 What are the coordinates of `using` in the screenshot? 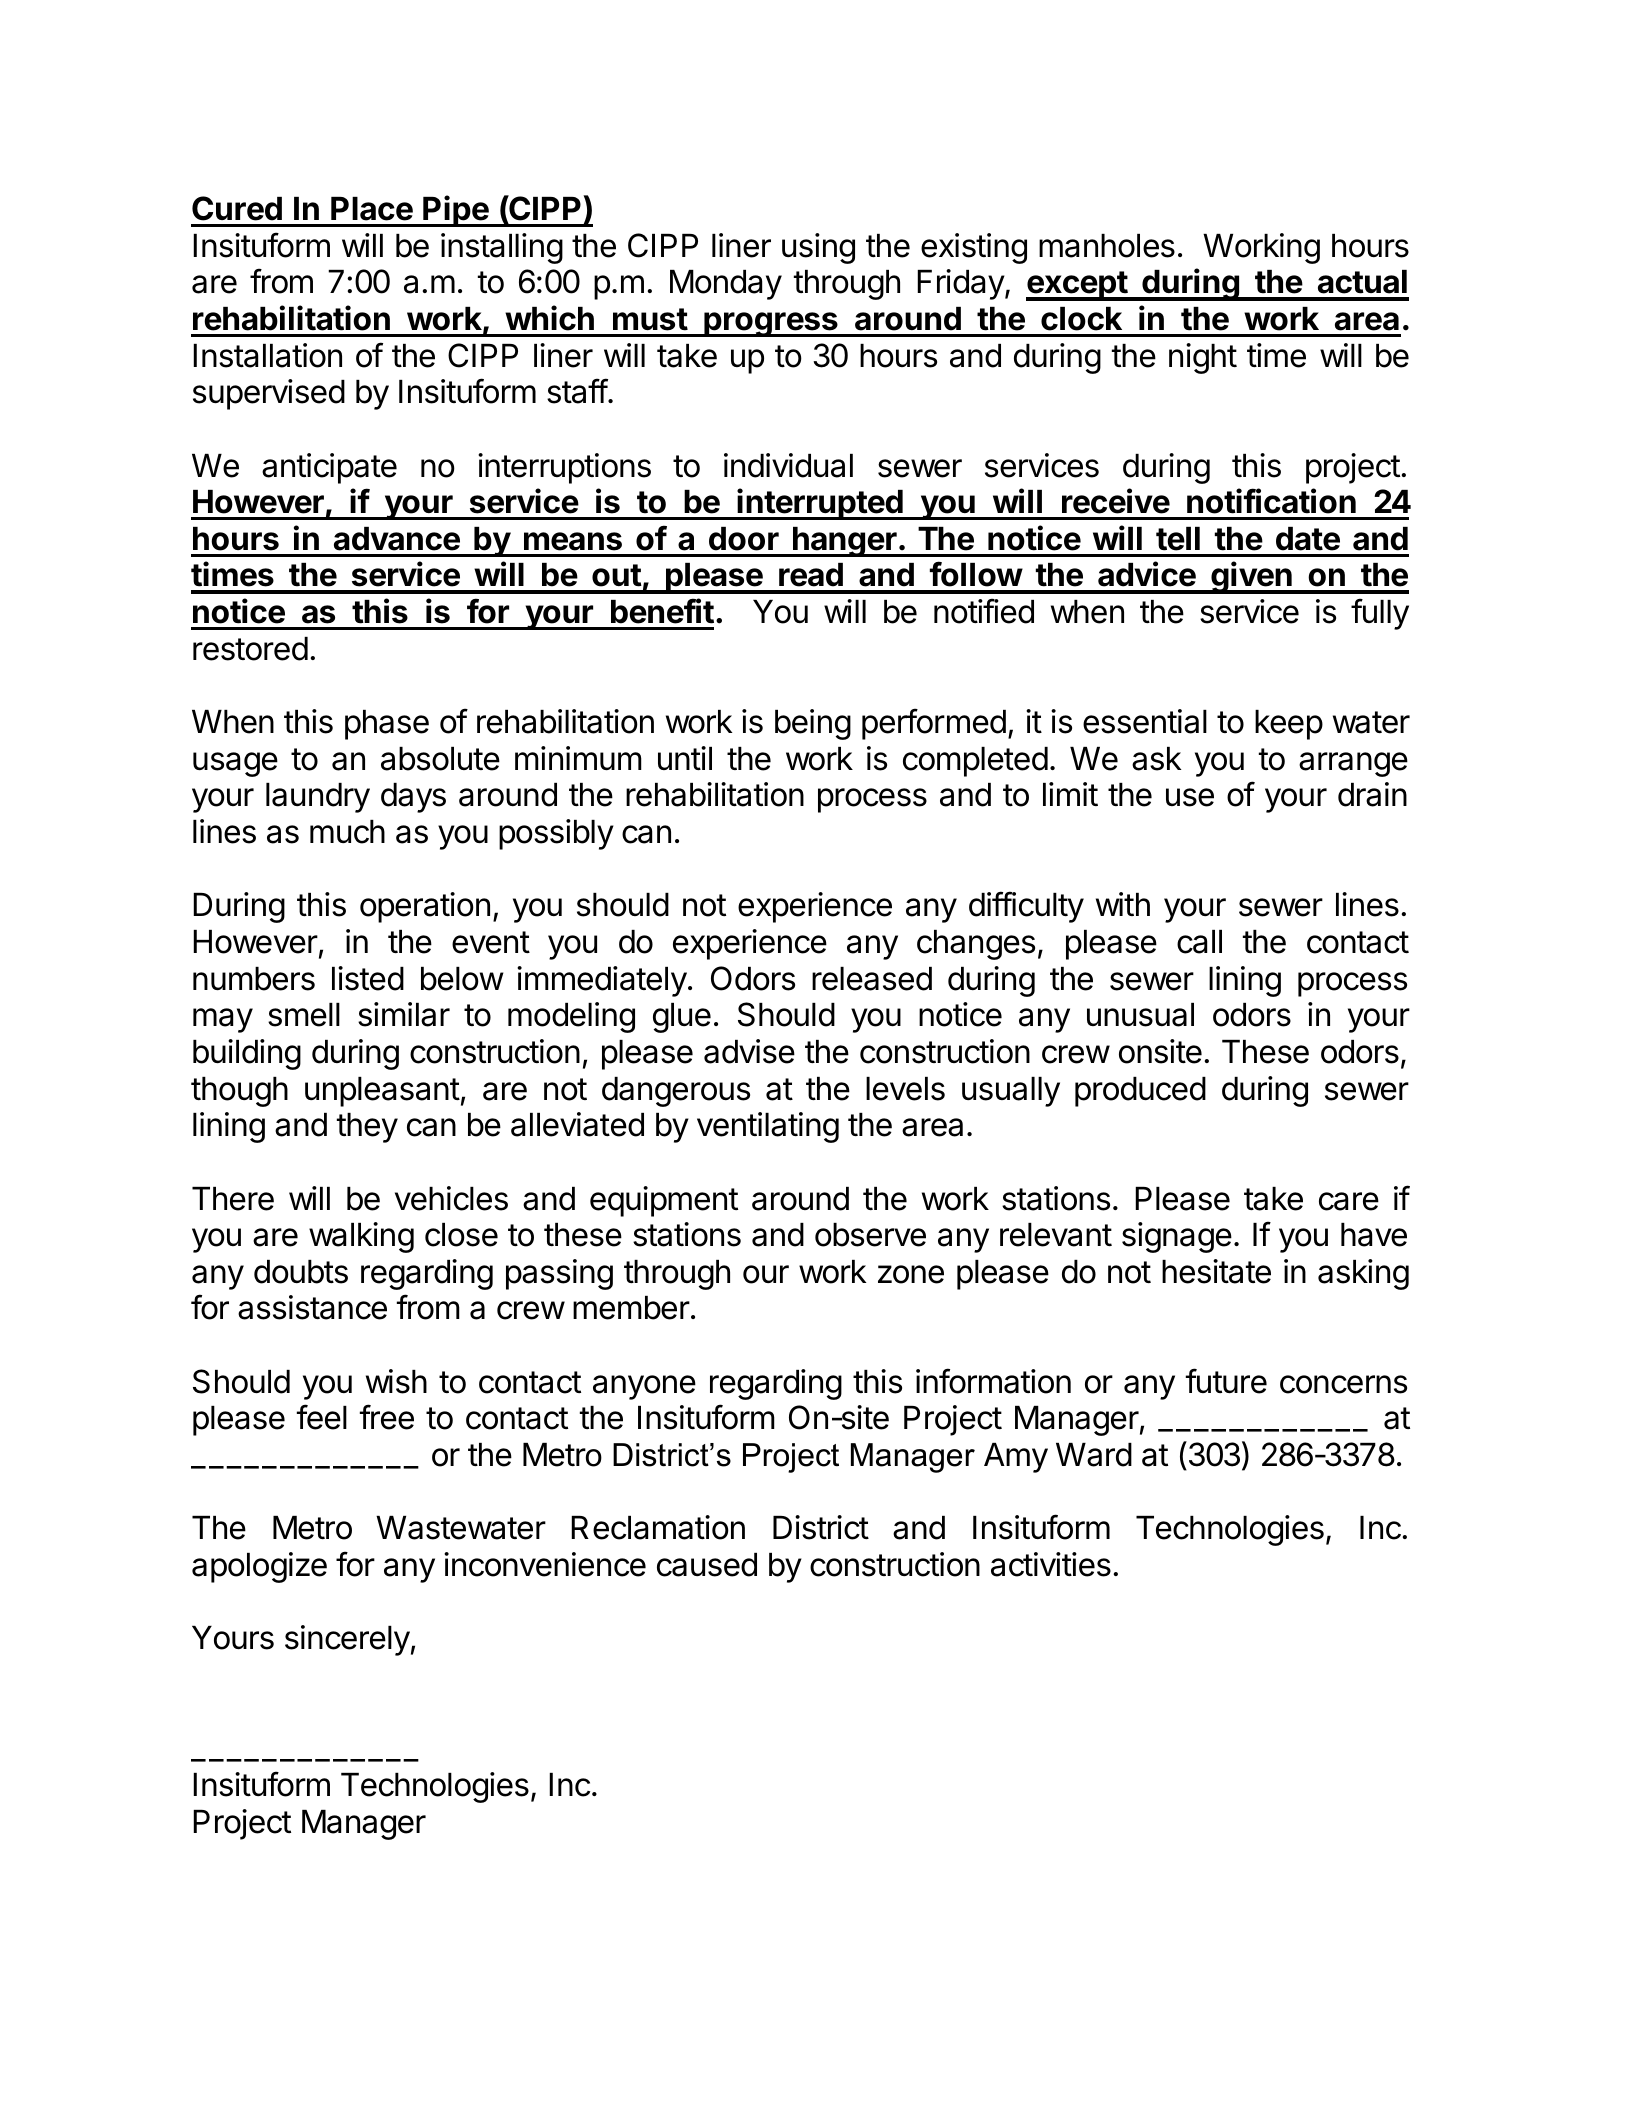 It's located at (818, 248).
